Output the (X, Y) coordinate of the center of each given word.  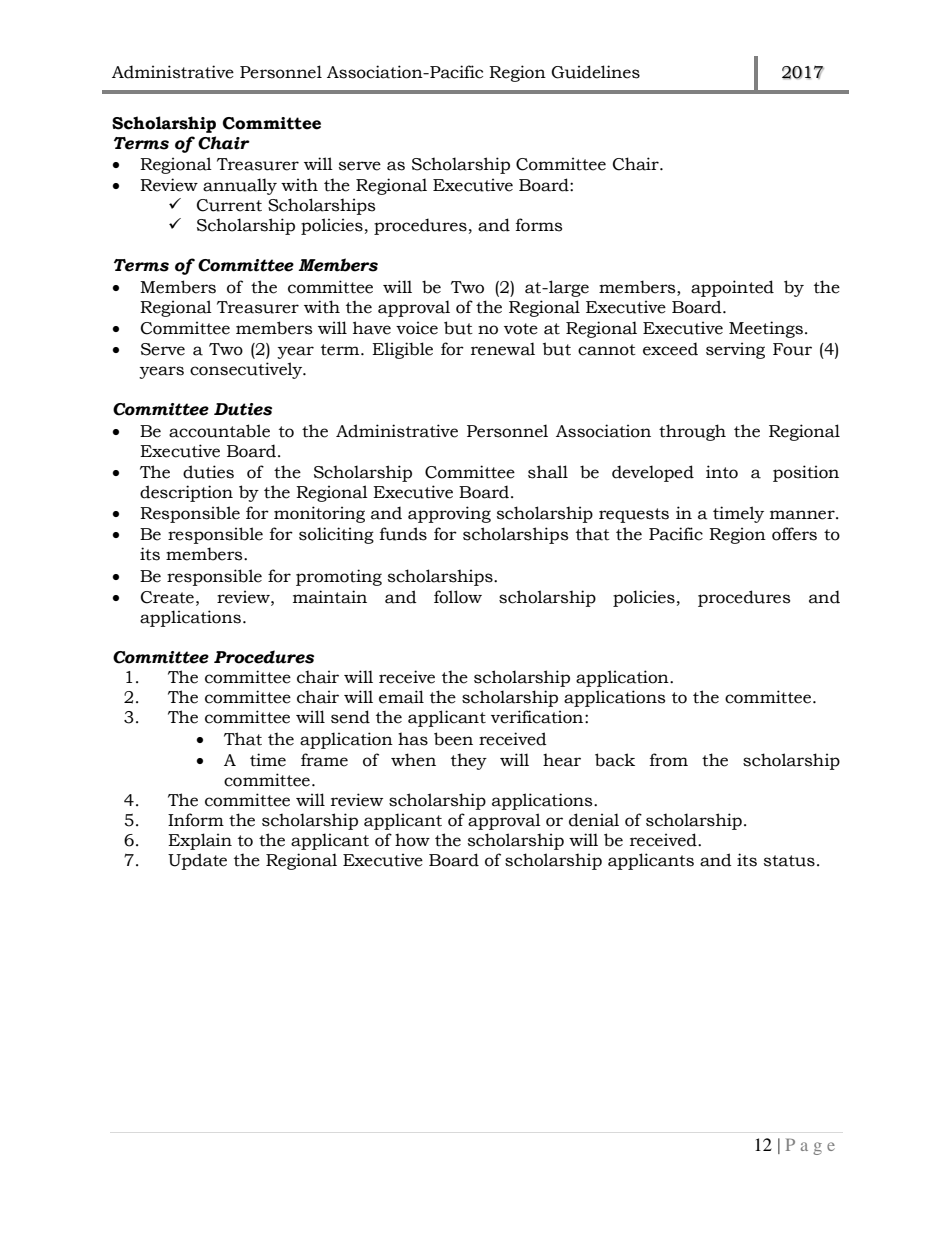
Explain (200, 841)
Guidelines (595, 72)
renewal (503, 349)
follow (458, 597)
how (412, 840)
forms (539, 225)
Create (167, 597)
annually (240, 186)
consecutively (247, 370)
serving (735, 350)
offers (794, 534)
